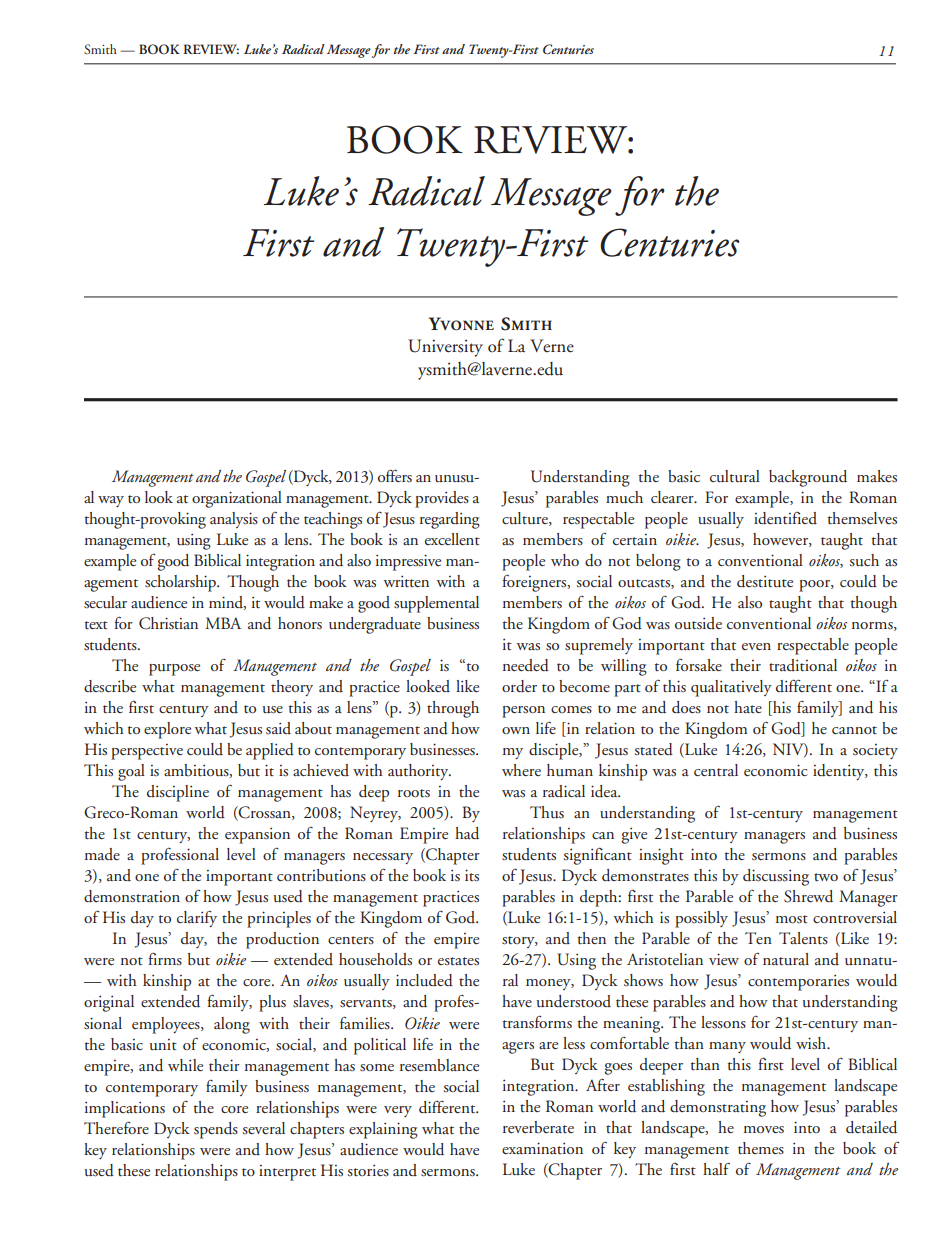 The height and width of the screenshot is (1233, 952). What do you see at coordinates (521, 770) in the screenshot?
I see `where` at bounding box center [521, 770].
